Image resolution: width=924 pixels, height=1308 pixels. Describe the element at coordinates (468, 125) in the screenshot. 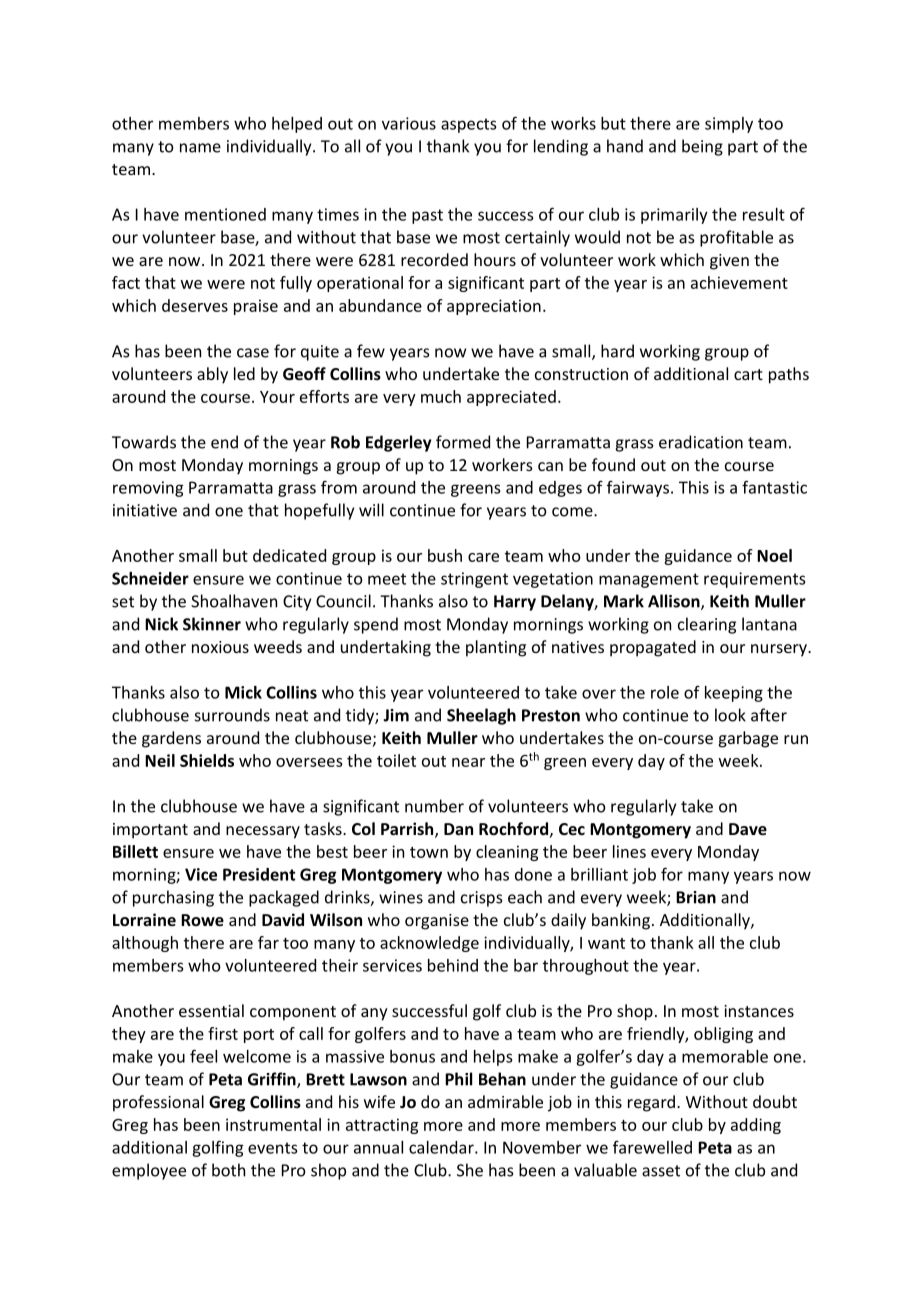

I see `aspects` at that location.
